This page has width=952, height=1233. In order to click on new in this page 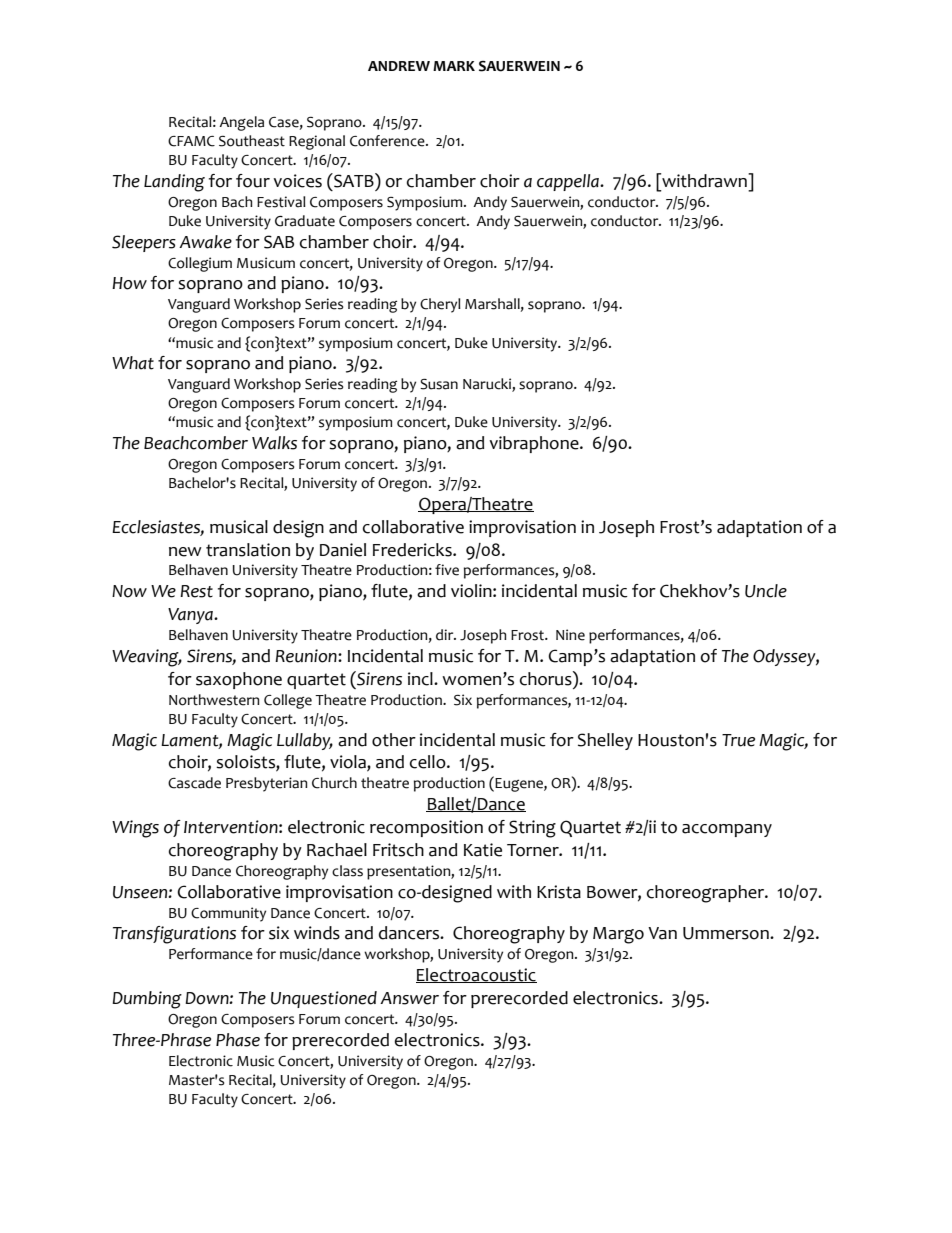, I will do `click(185, 552)`.
